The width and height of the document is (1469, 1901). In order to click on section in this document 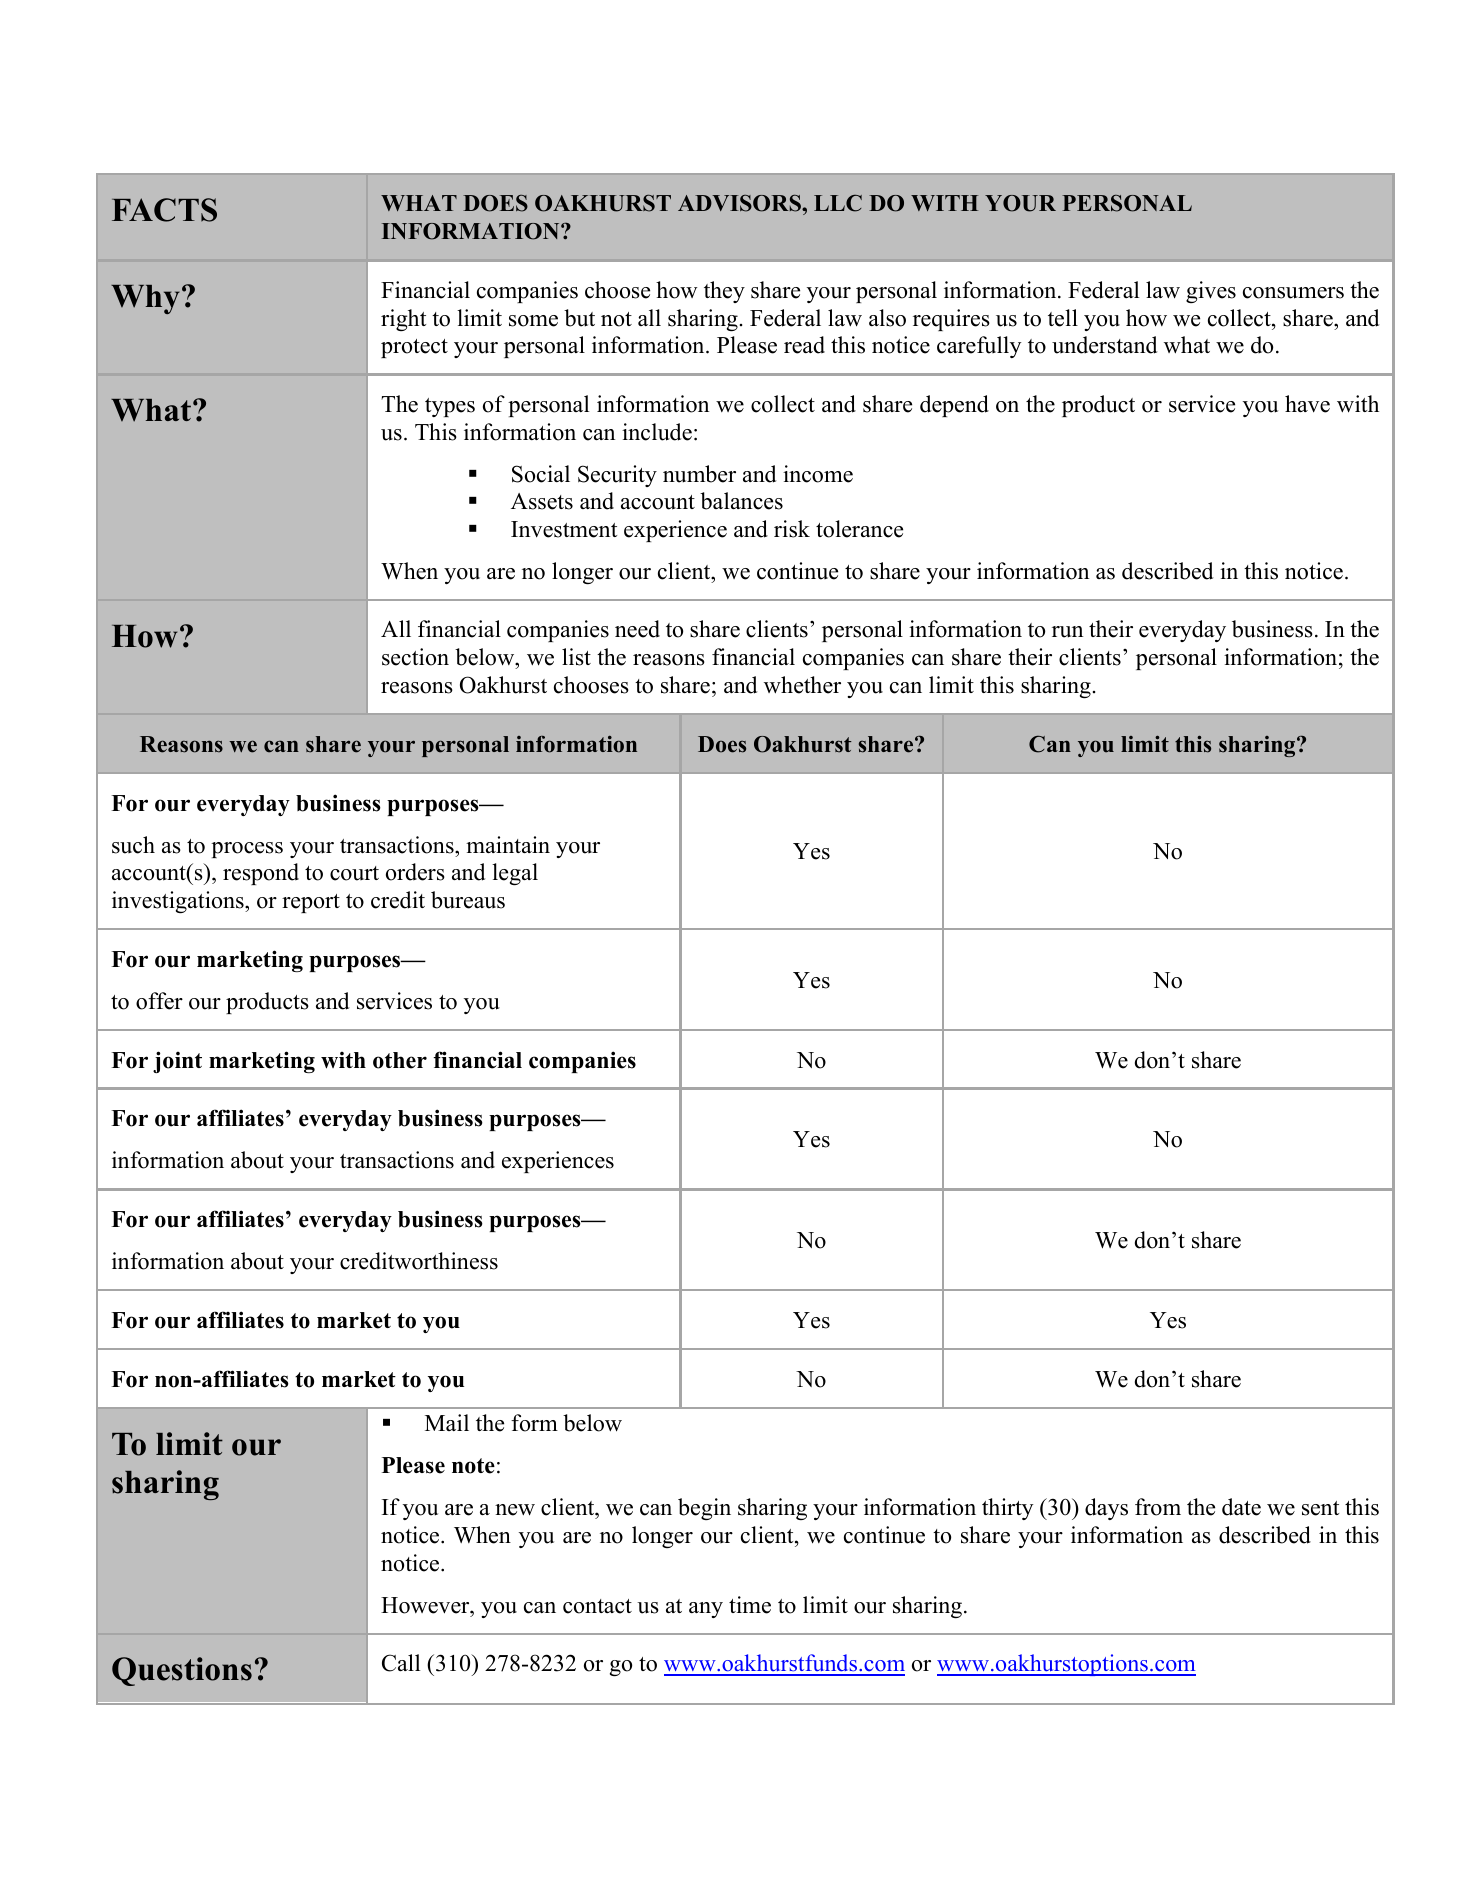, I will do `click(415, 657)`.
